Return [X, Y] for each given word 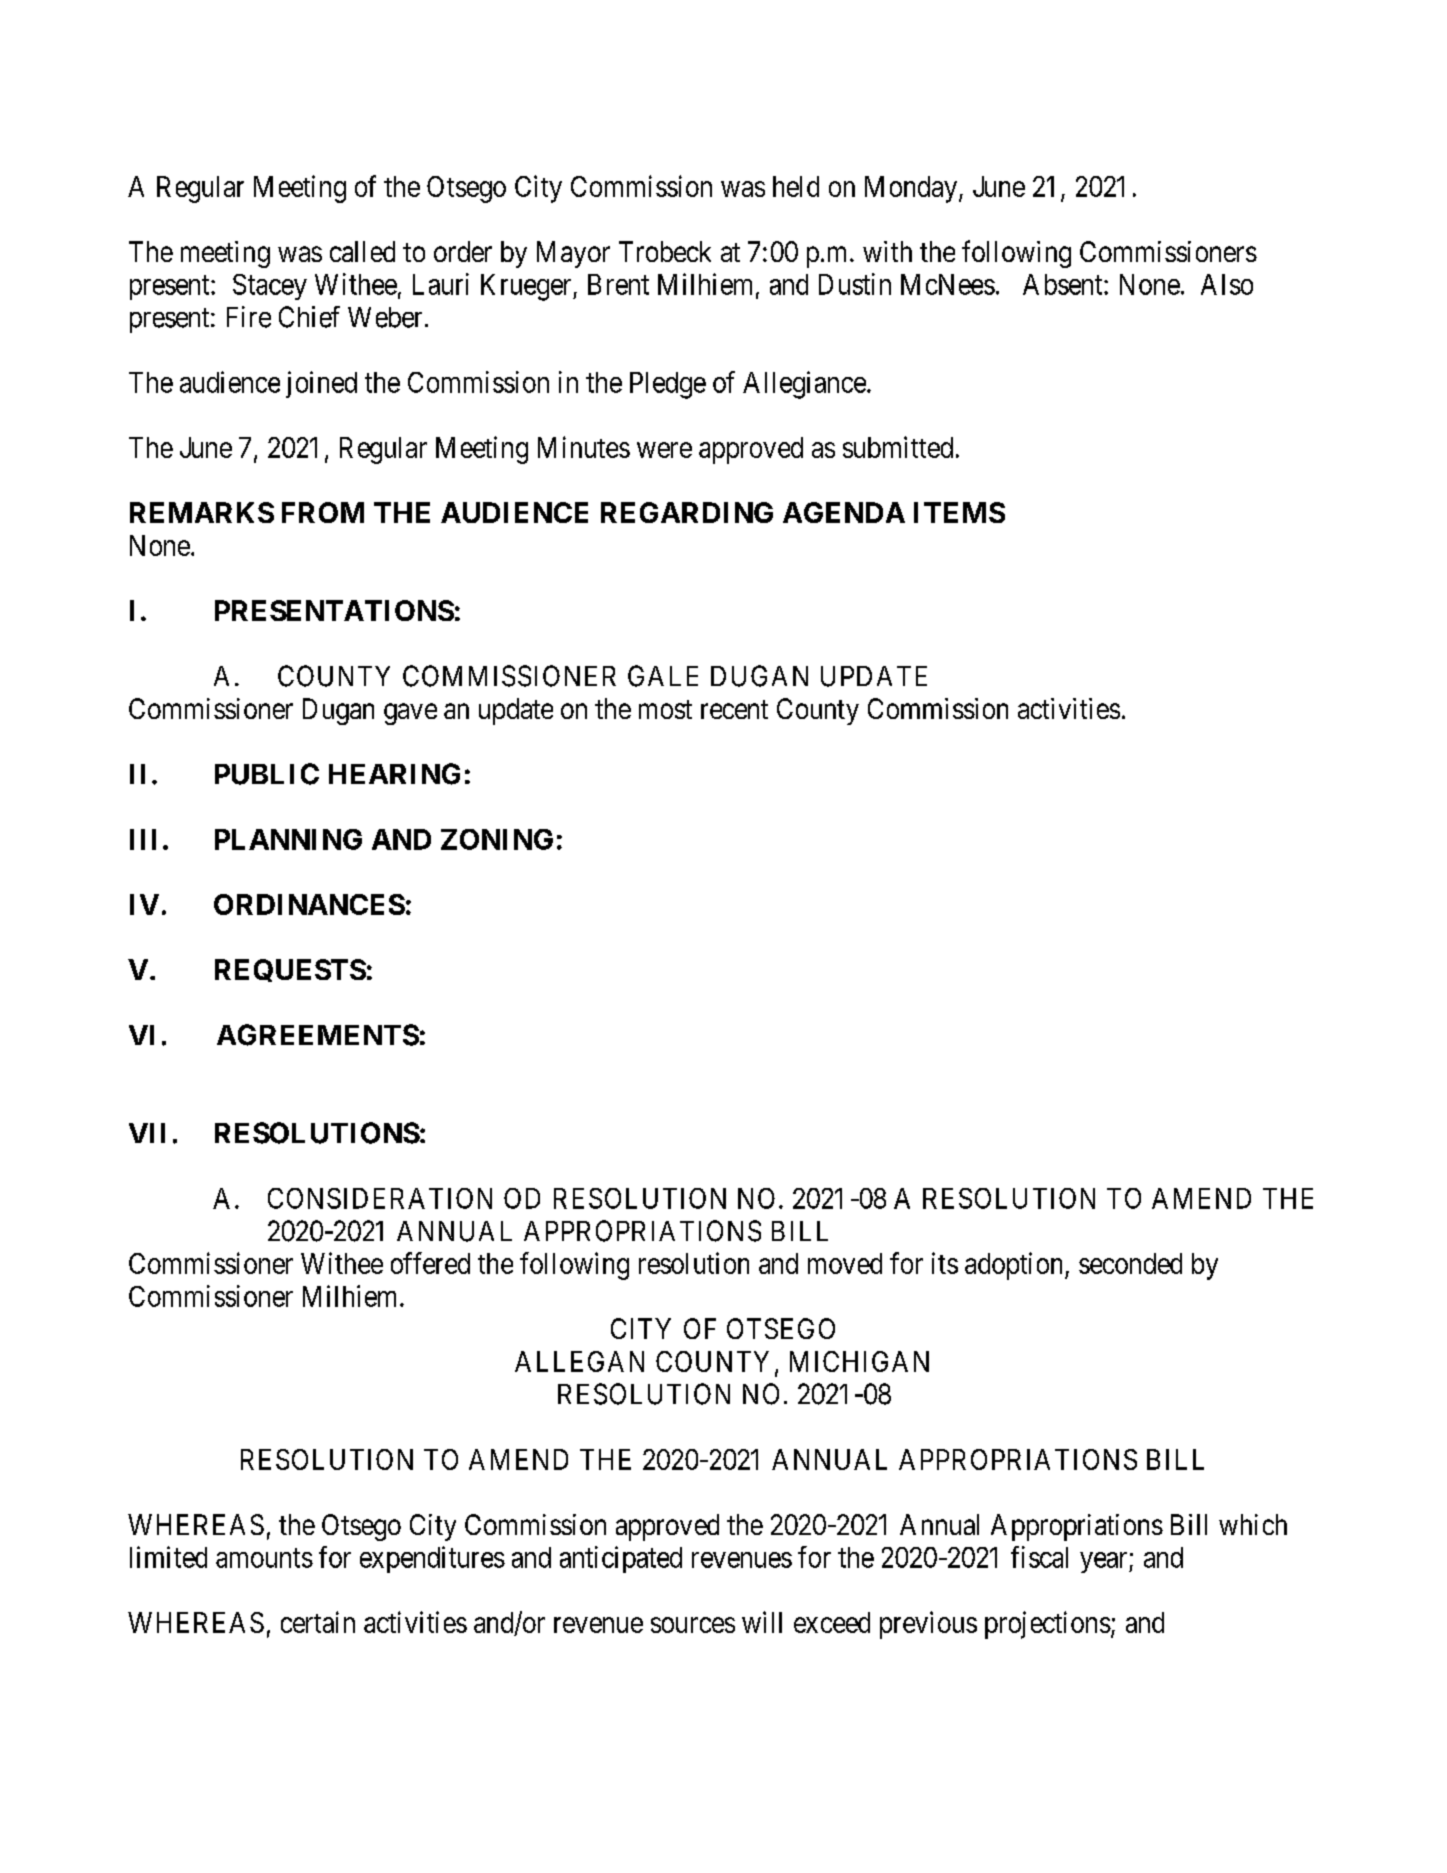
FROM [323, 512]
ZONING [497, 839]
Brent [618, 284]
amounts [264, 1558]
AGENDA [844, 512]
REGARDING [687, 512]
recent [734, 709]
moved [845, 1263]
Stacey [270, 287]
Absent [1064, 284]
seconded [1130, 1263]
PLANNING [288, 839]
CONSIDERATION [380, 1198]
